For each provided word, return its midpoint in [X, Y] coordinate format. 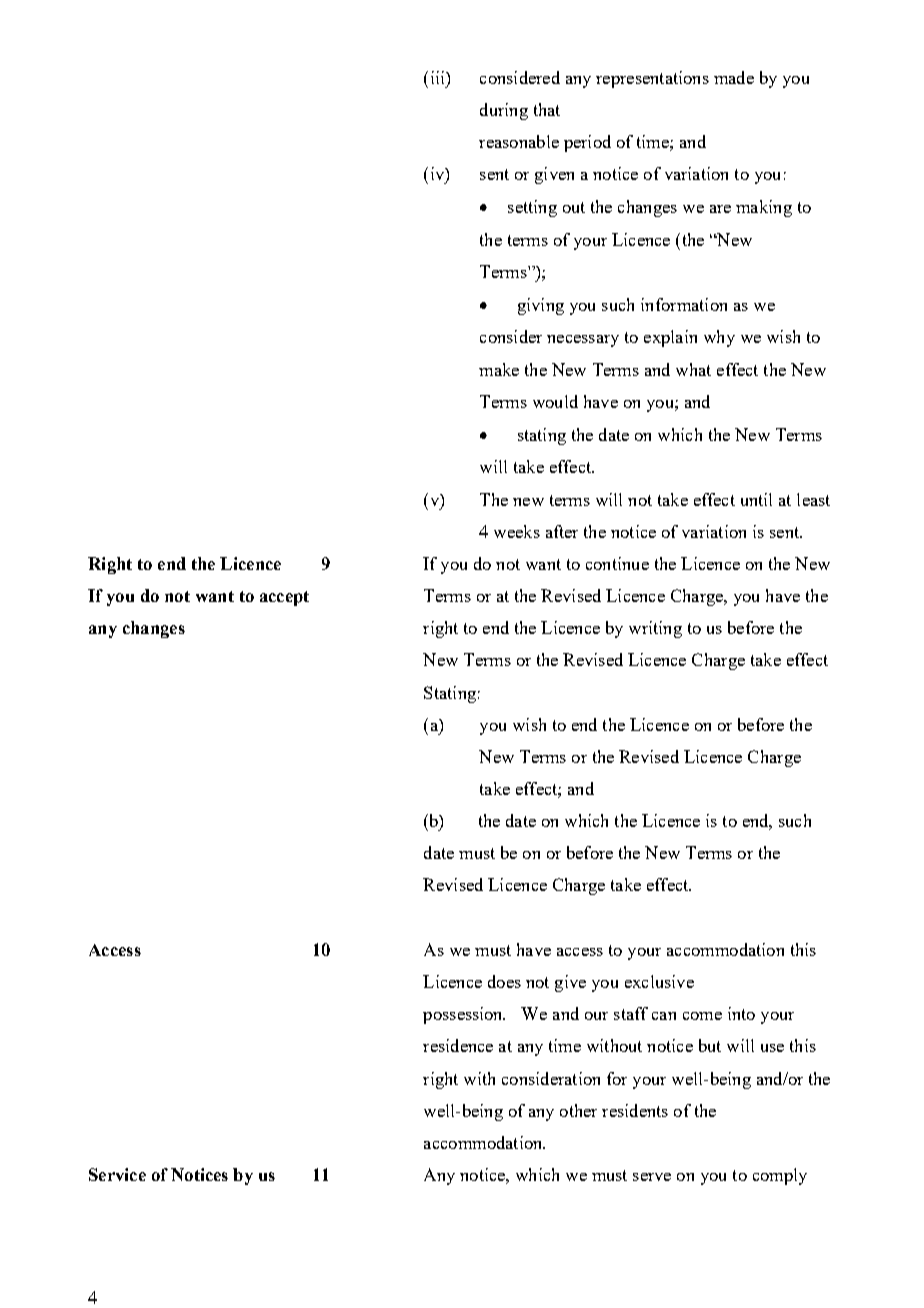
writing [655, 629]
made [734, 77]
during [504, 111]
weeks [517, 531]
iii [439, 77]
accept [284, 598]
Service [117, 1174]
